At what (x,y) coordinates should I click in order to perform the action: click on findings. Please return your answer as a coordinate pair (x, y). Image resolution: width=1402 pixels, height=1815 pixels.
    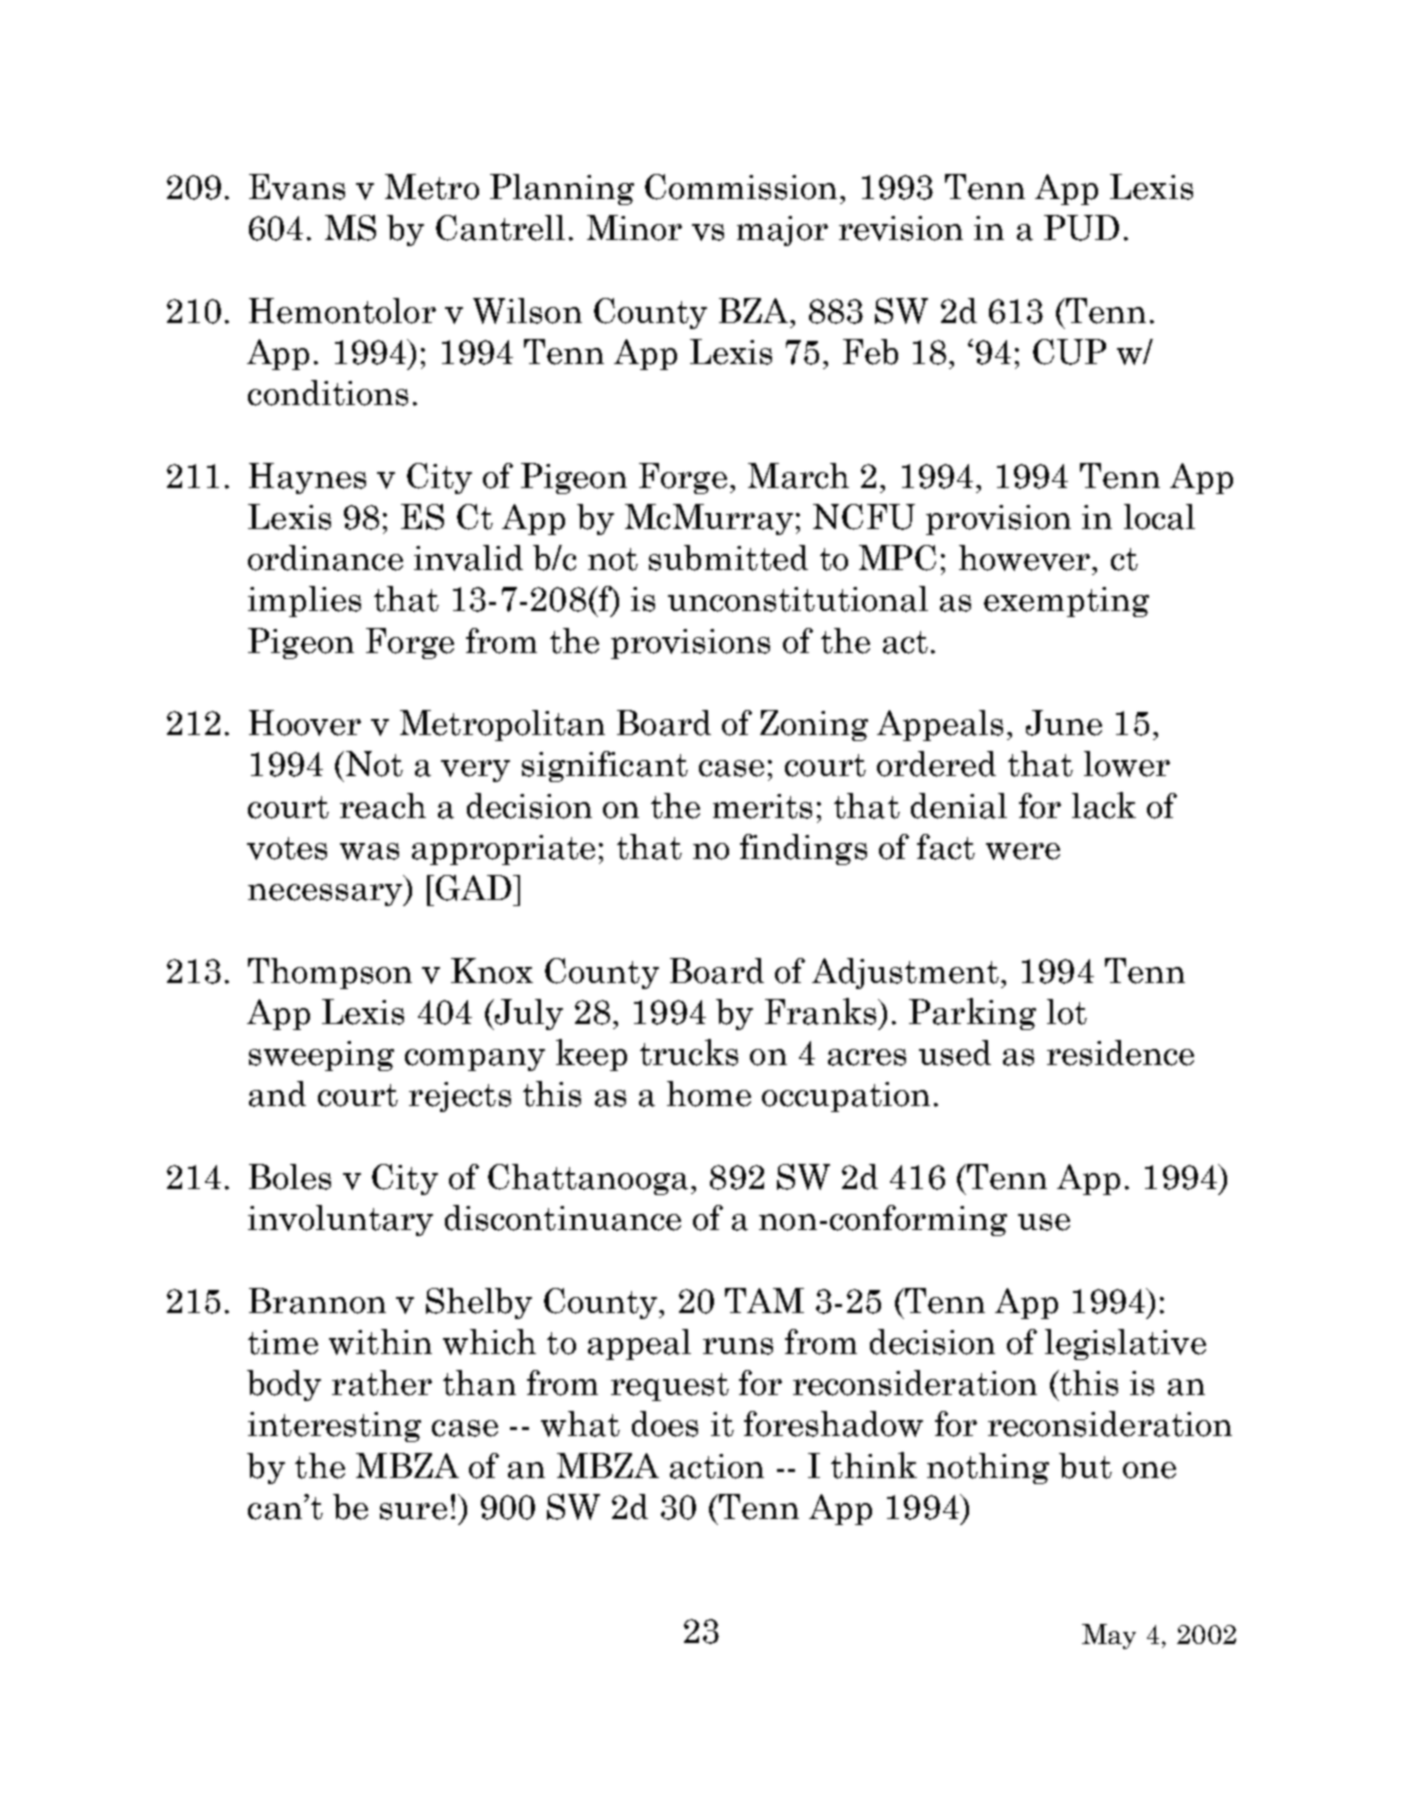
    Looking at the image, I should click on (803, 849).
